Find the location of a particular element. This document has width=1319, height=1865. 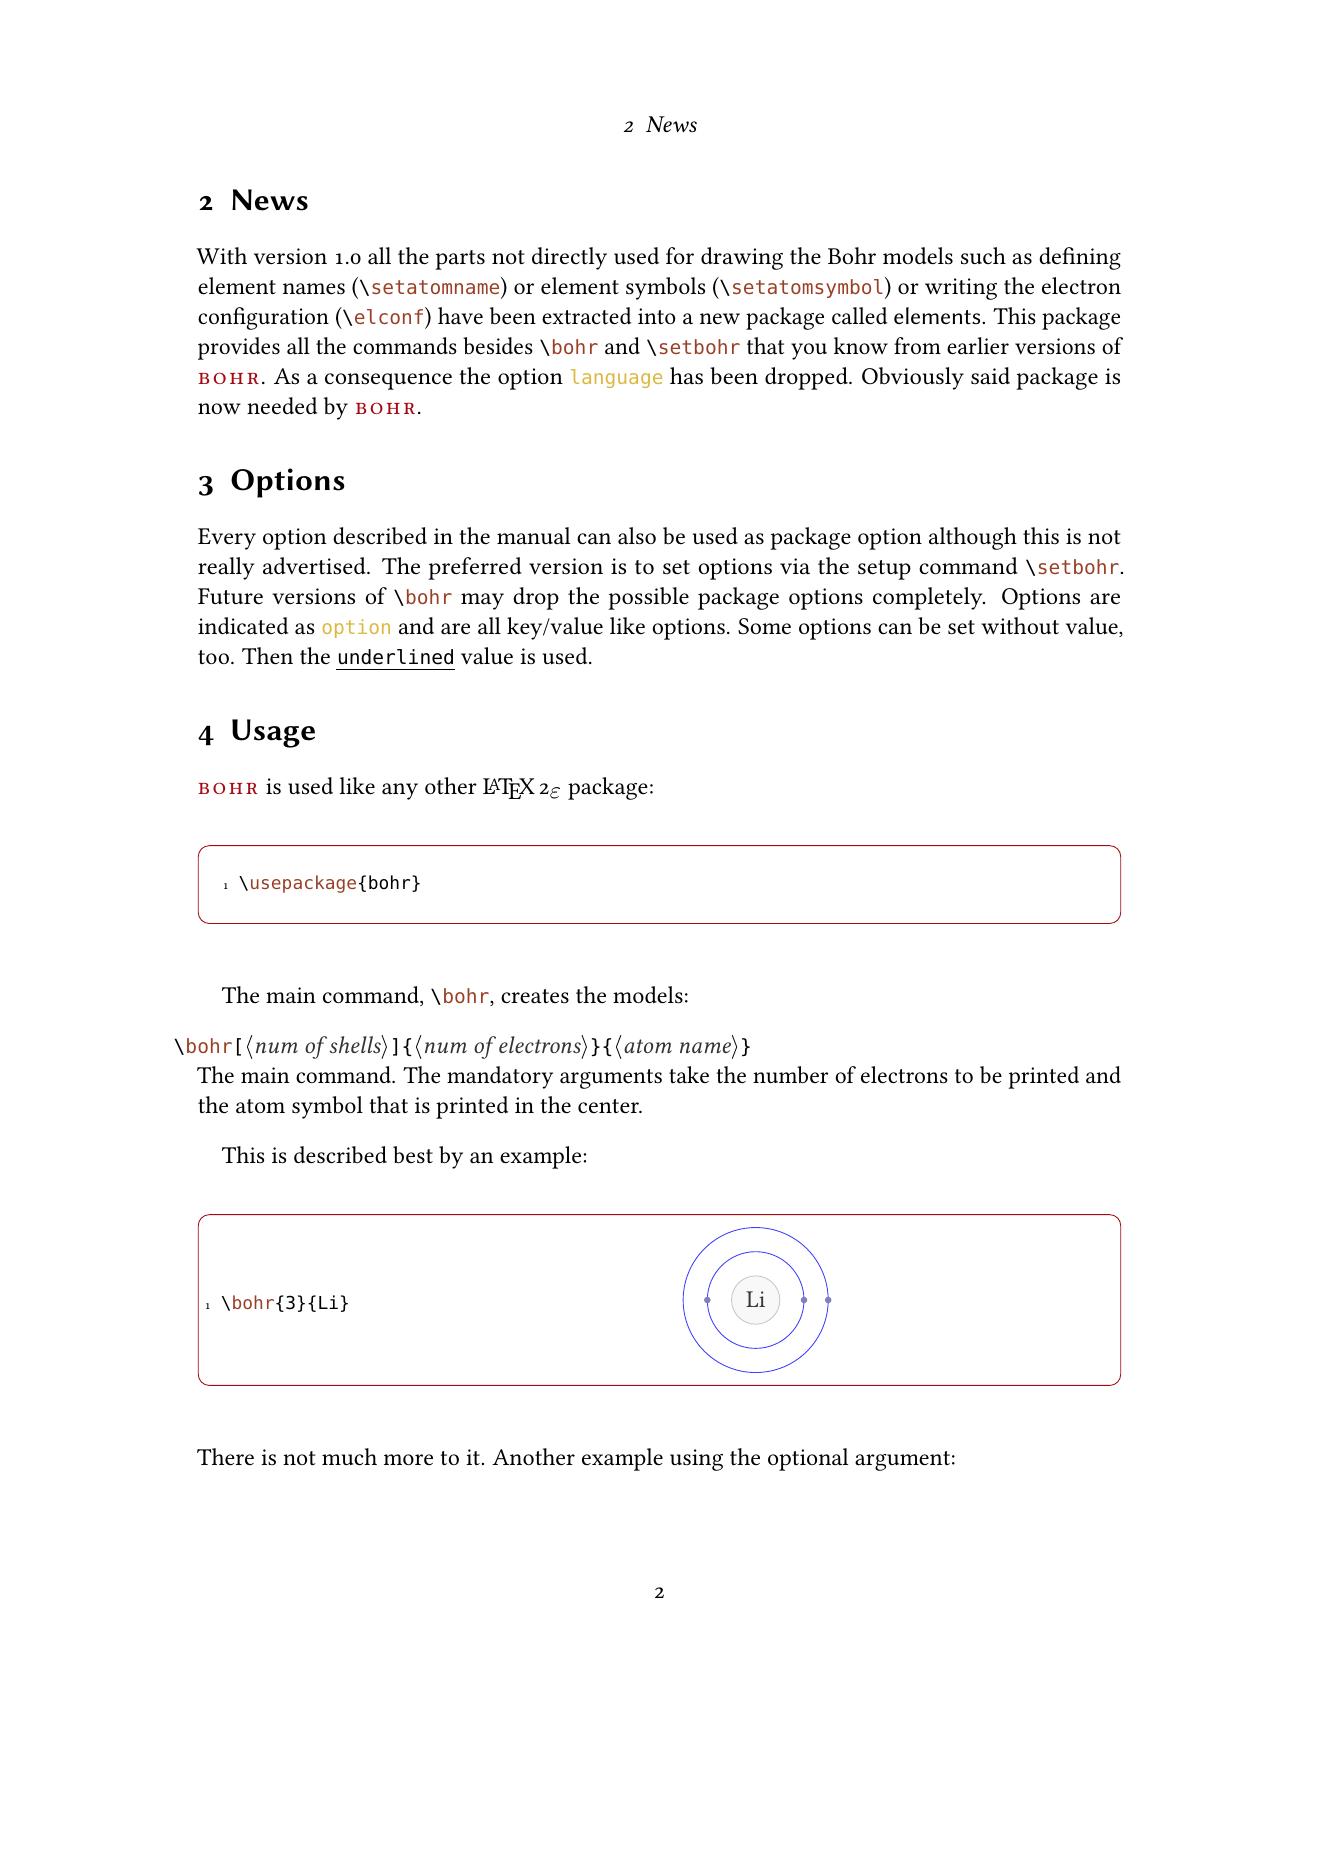

much is located at coordinates (349, 1457).
